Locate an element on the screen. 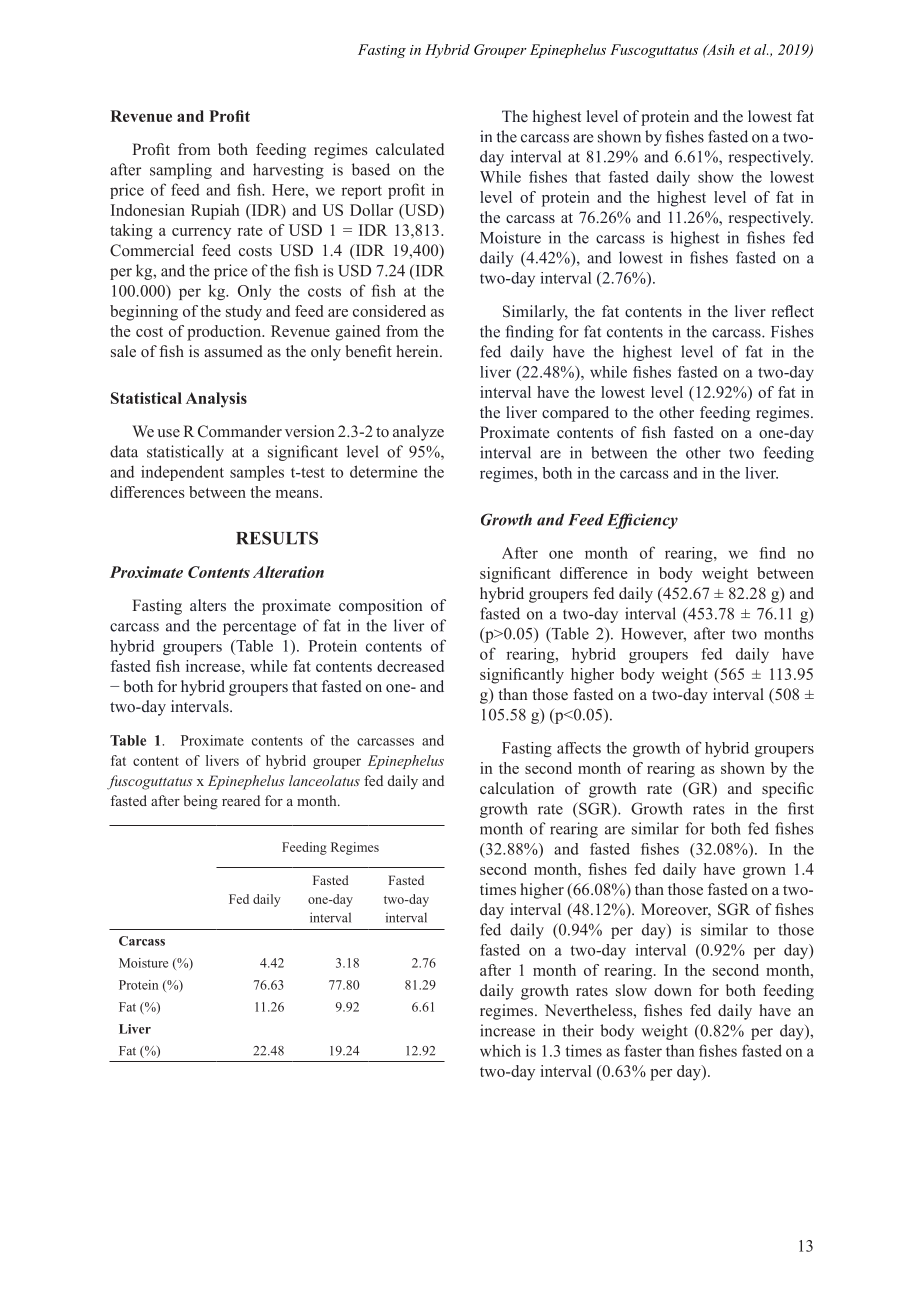 The width and height of the screenshot is (924, 1308). specific is located at coordinates (788, 790).
